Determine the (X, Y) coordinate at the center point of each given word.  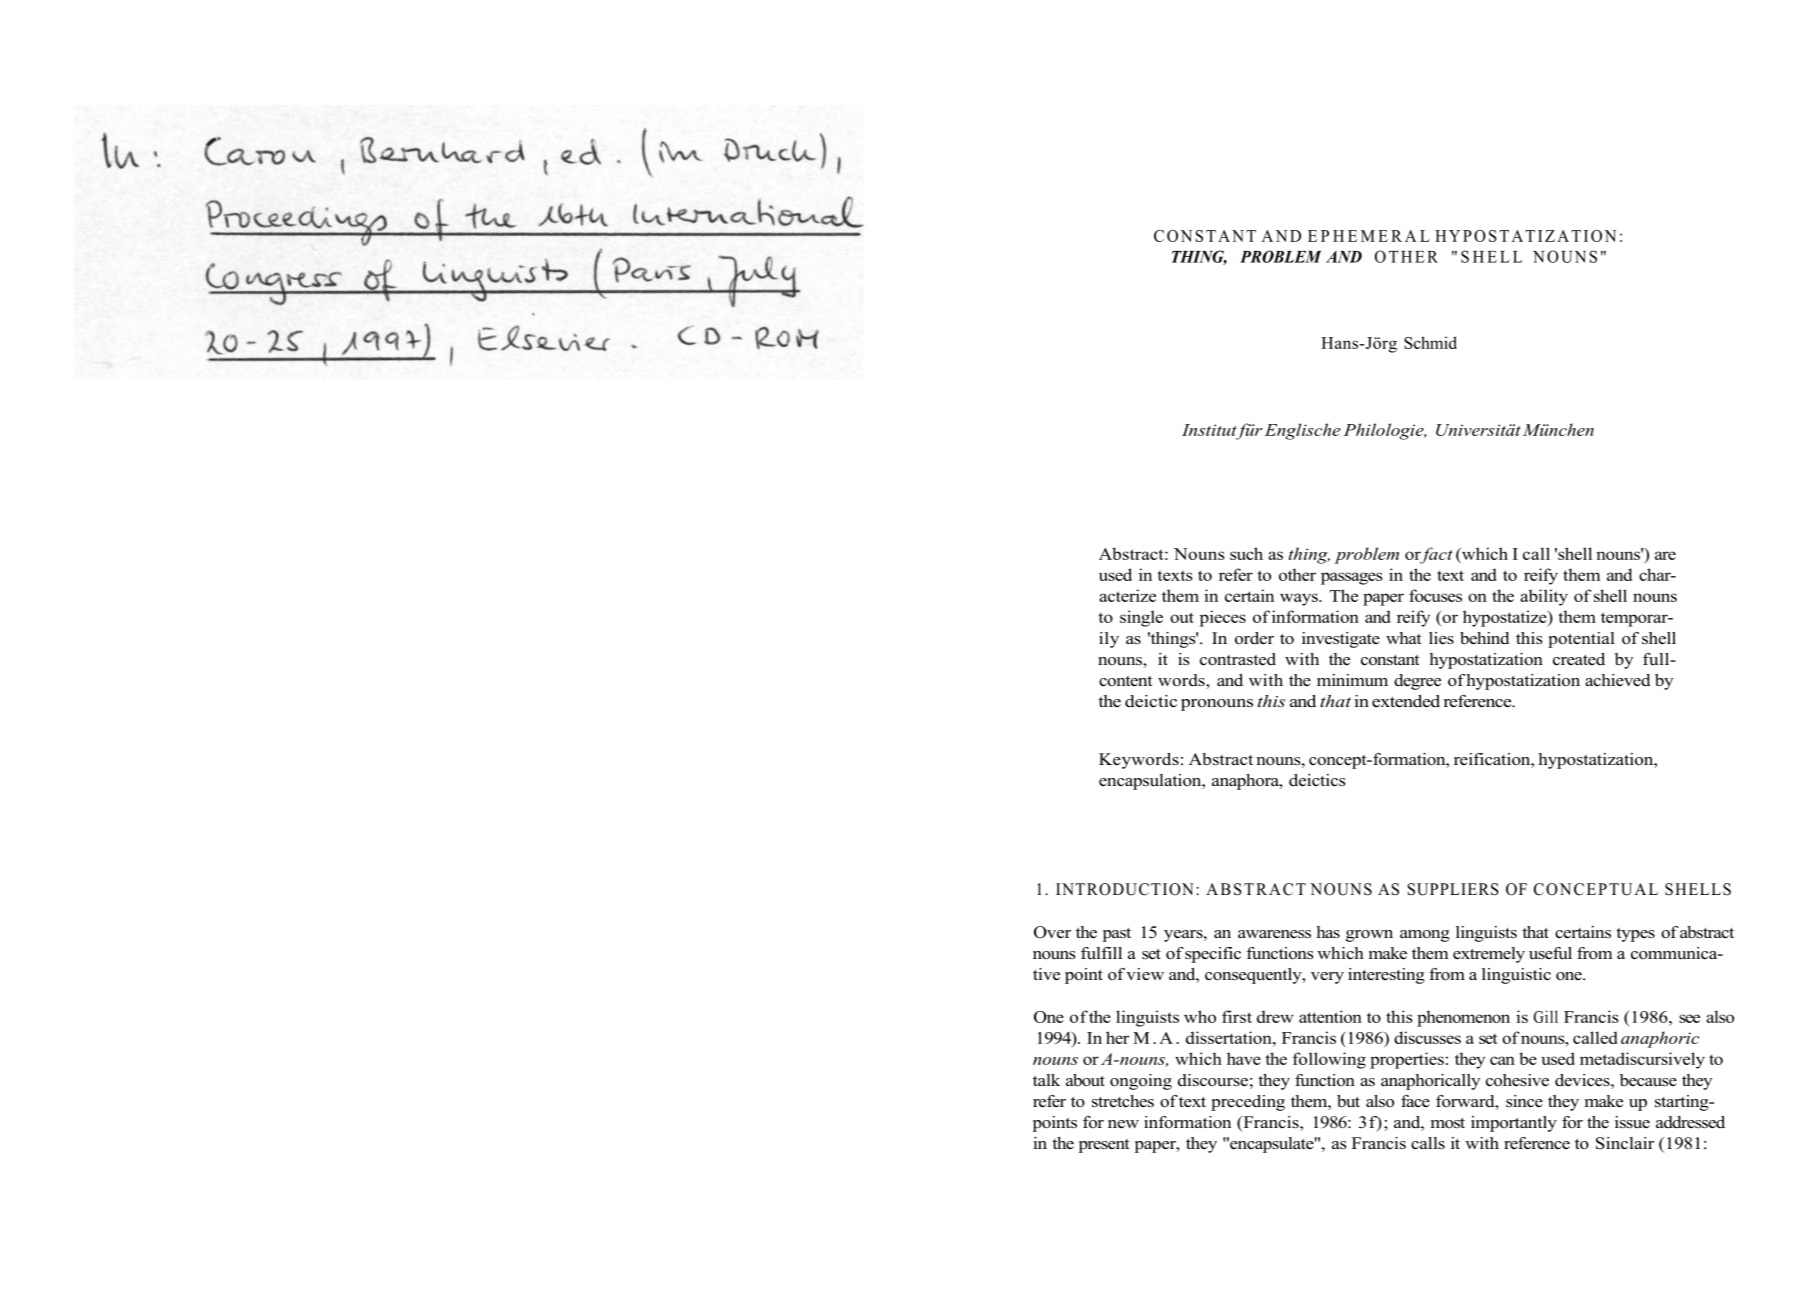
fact (1435, 555)
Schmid (1430, 342)
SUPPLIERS (1453, 889)
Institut (1209, 430)
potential (1581, 640)
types (1635, 935)
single (1141, 618)
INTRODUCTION (1125, 889)
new (1123, 1124)
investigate (1341, 640)
